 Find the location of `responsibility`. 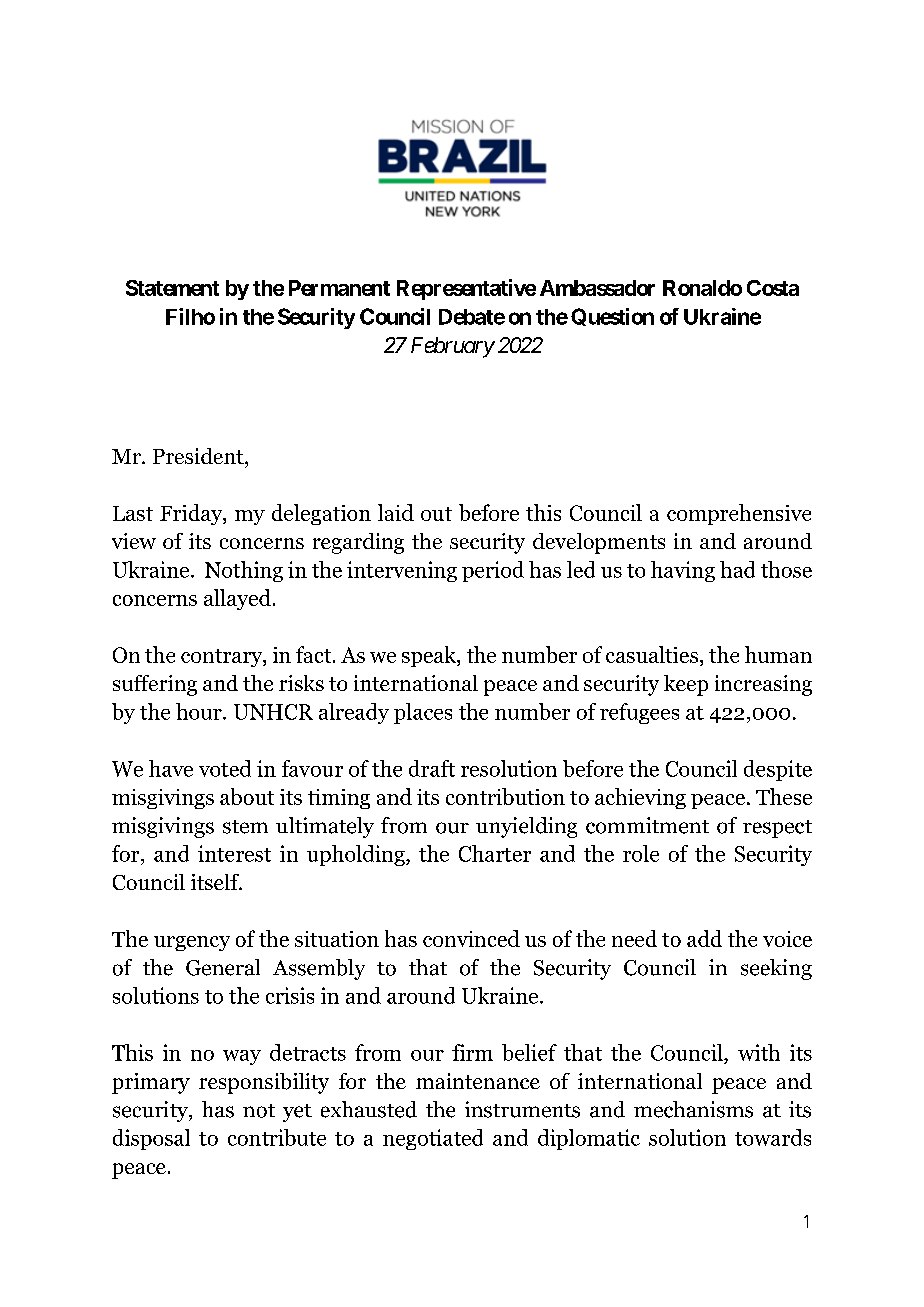

responsibility is located at coordinates (264, 1083).
